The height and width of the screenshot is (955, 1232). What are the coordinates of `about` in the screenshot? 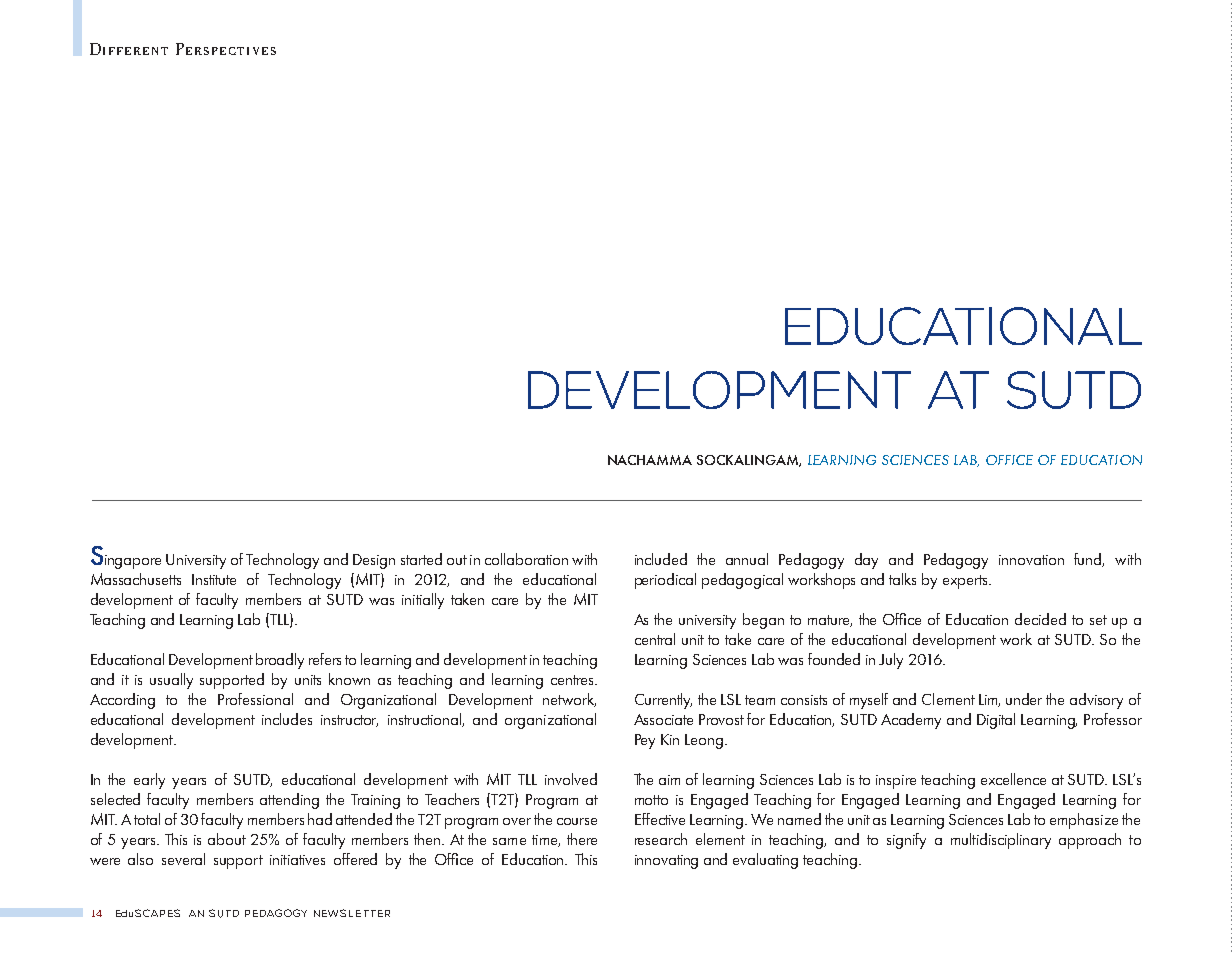 It's located at (227, 839).
